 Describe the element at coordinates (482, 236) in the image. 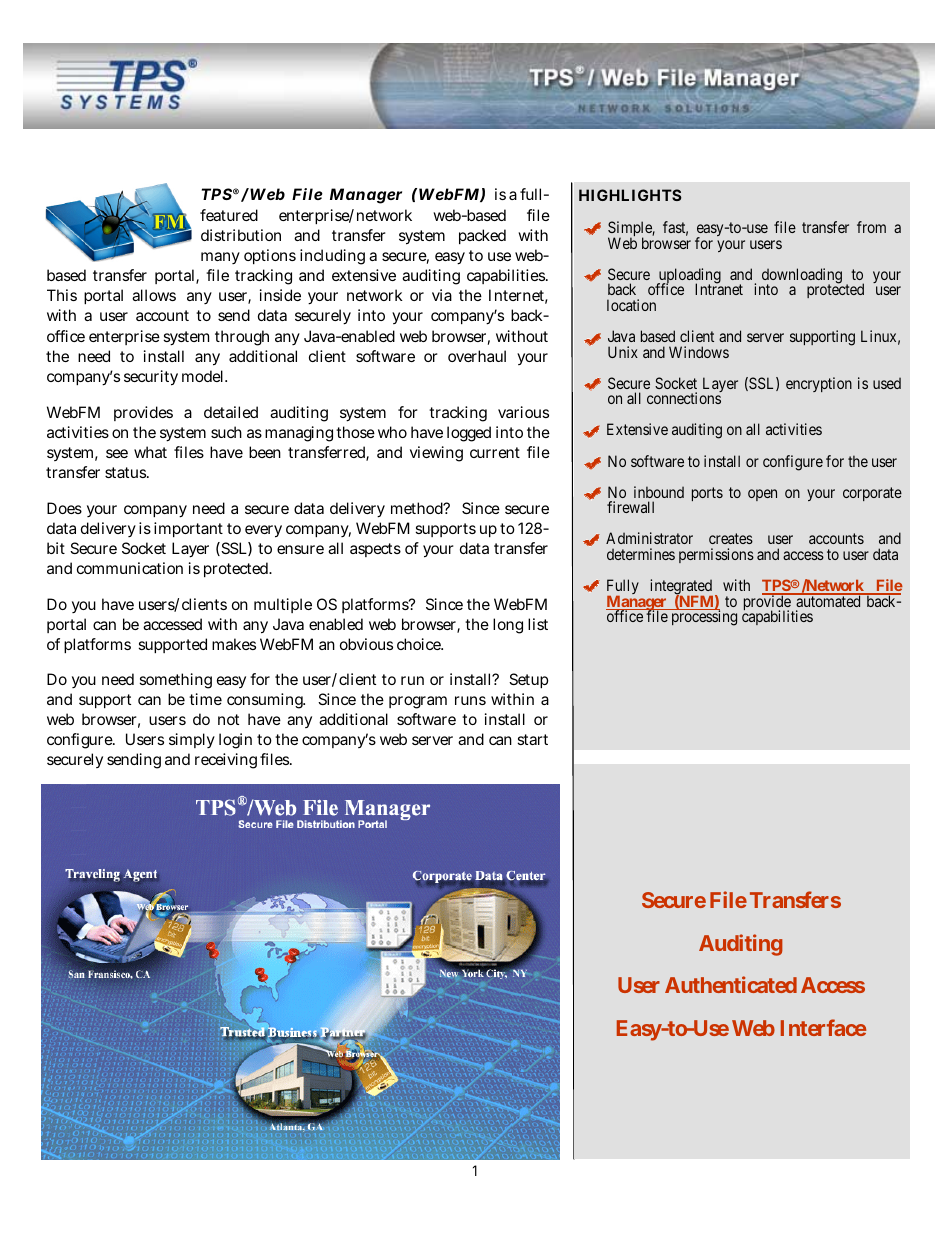

I see `packed` at that location.
